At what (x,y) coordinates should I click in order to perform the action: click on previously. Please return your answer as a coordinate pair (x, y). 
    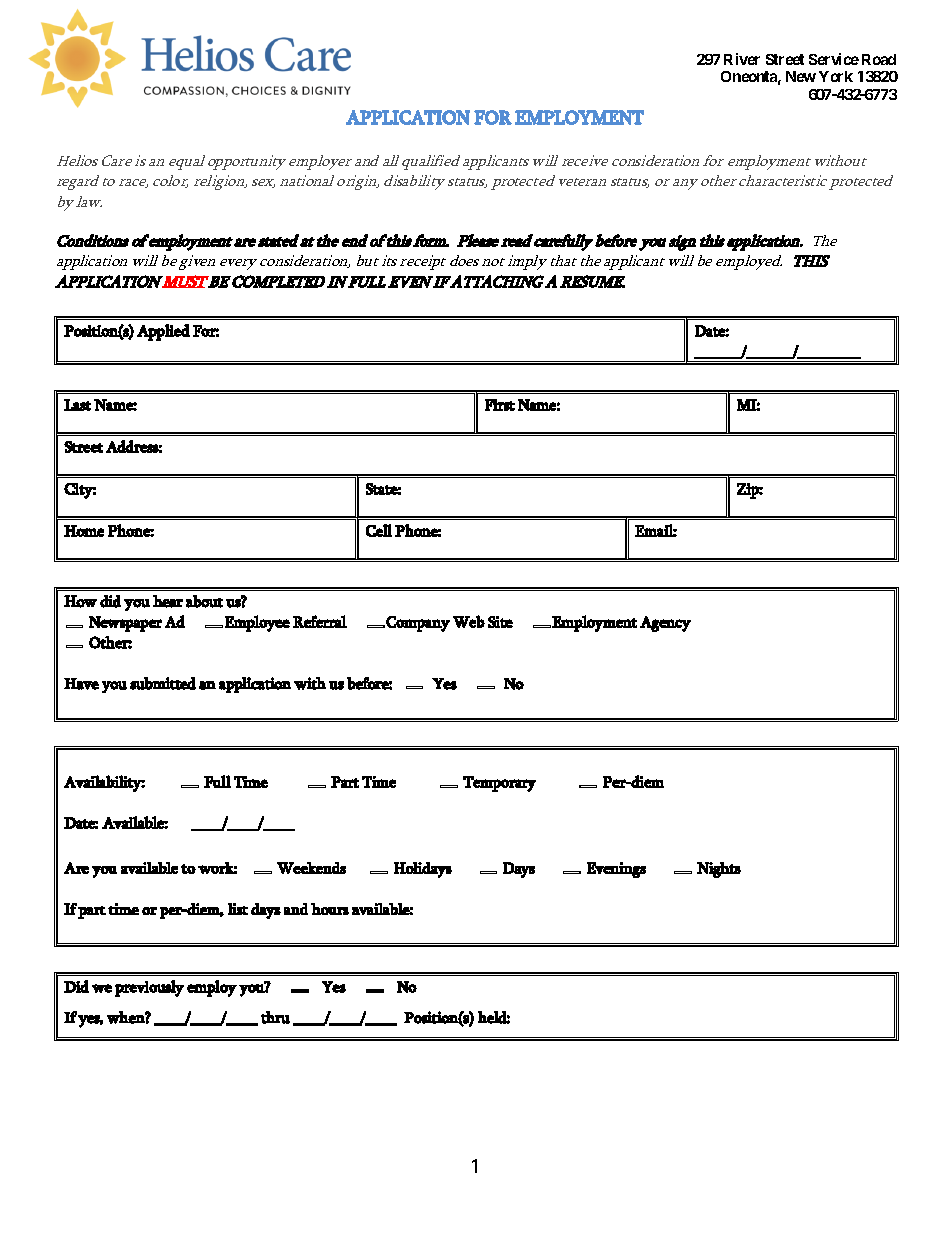
    Looking at the image, I should click on (149, 988).
